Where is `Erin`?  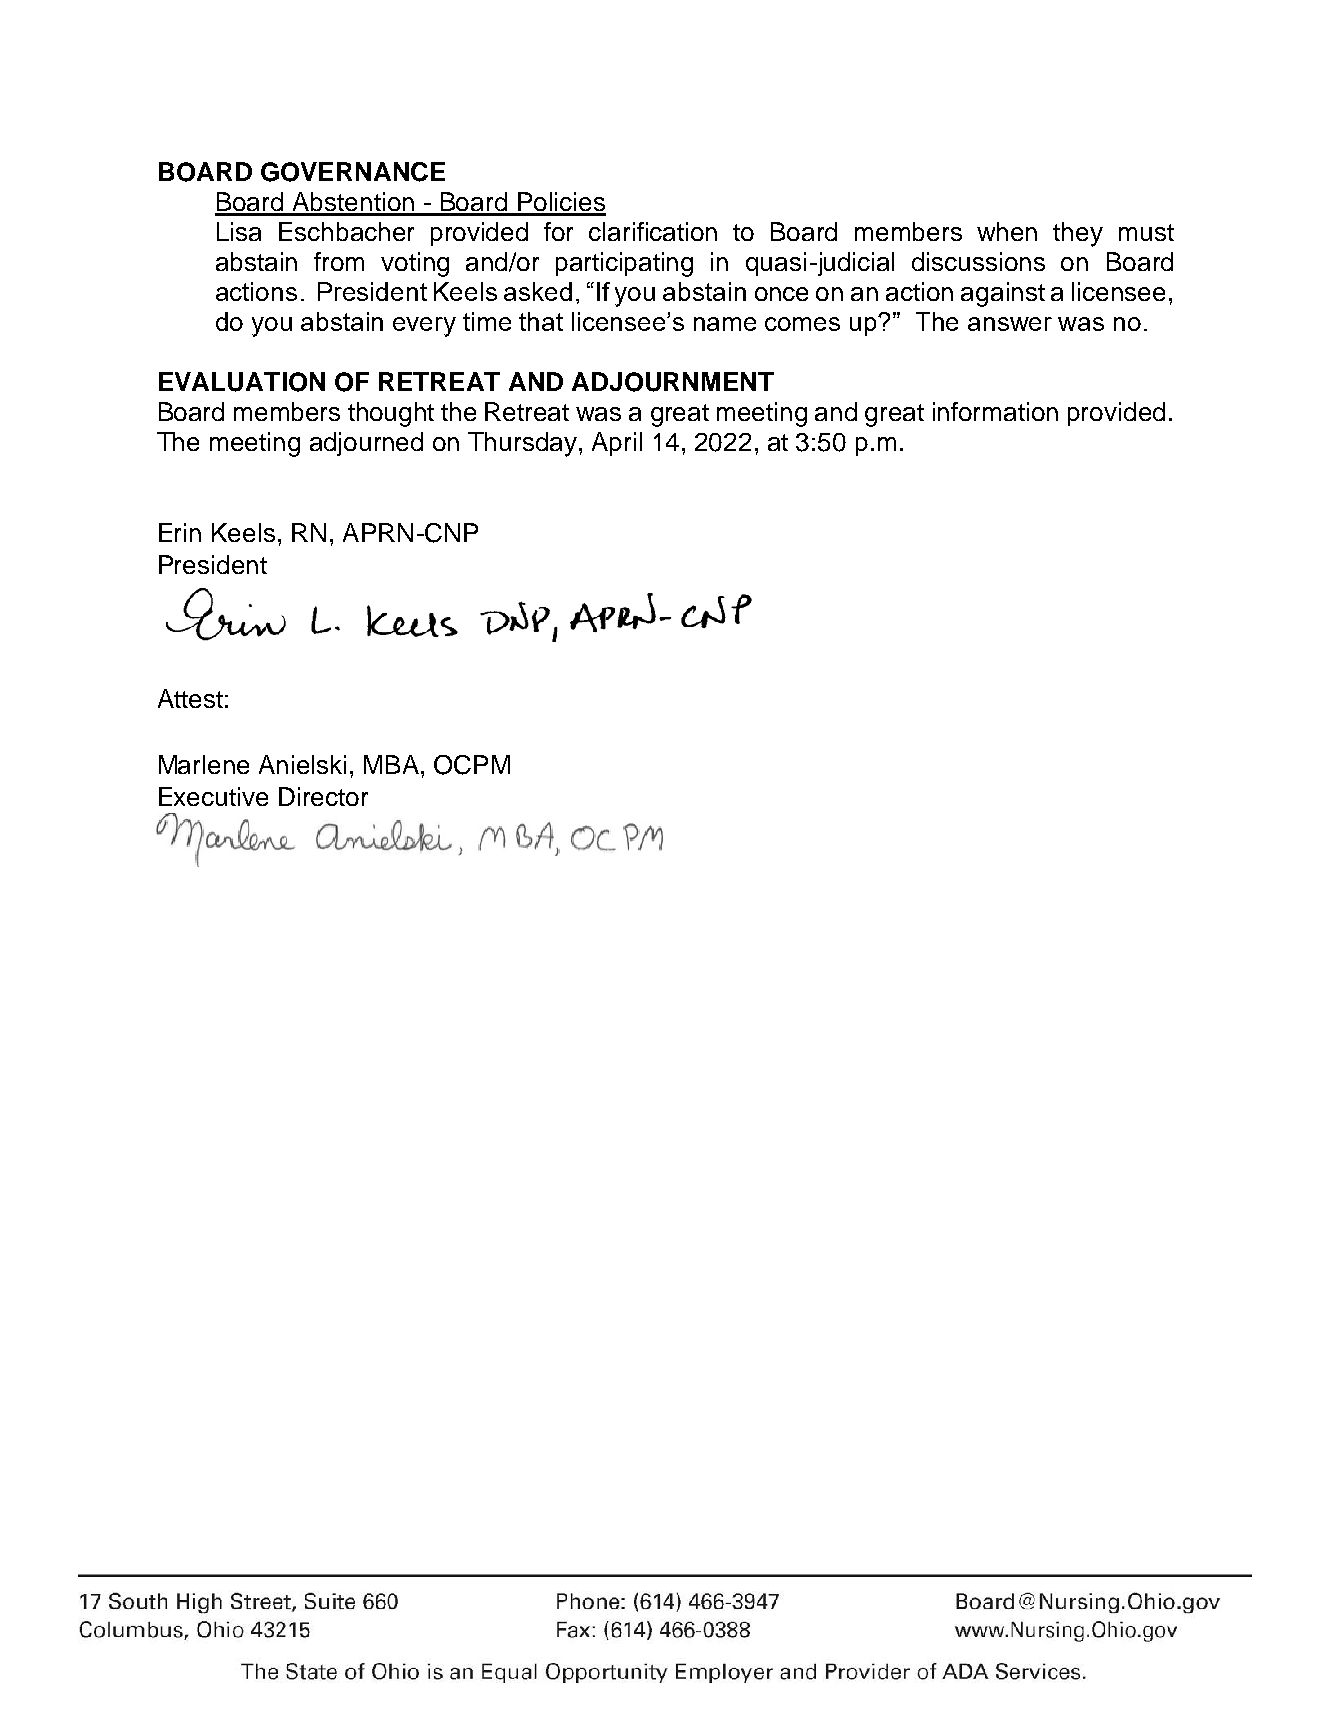
Erin is located at coordinates (180, 532).
